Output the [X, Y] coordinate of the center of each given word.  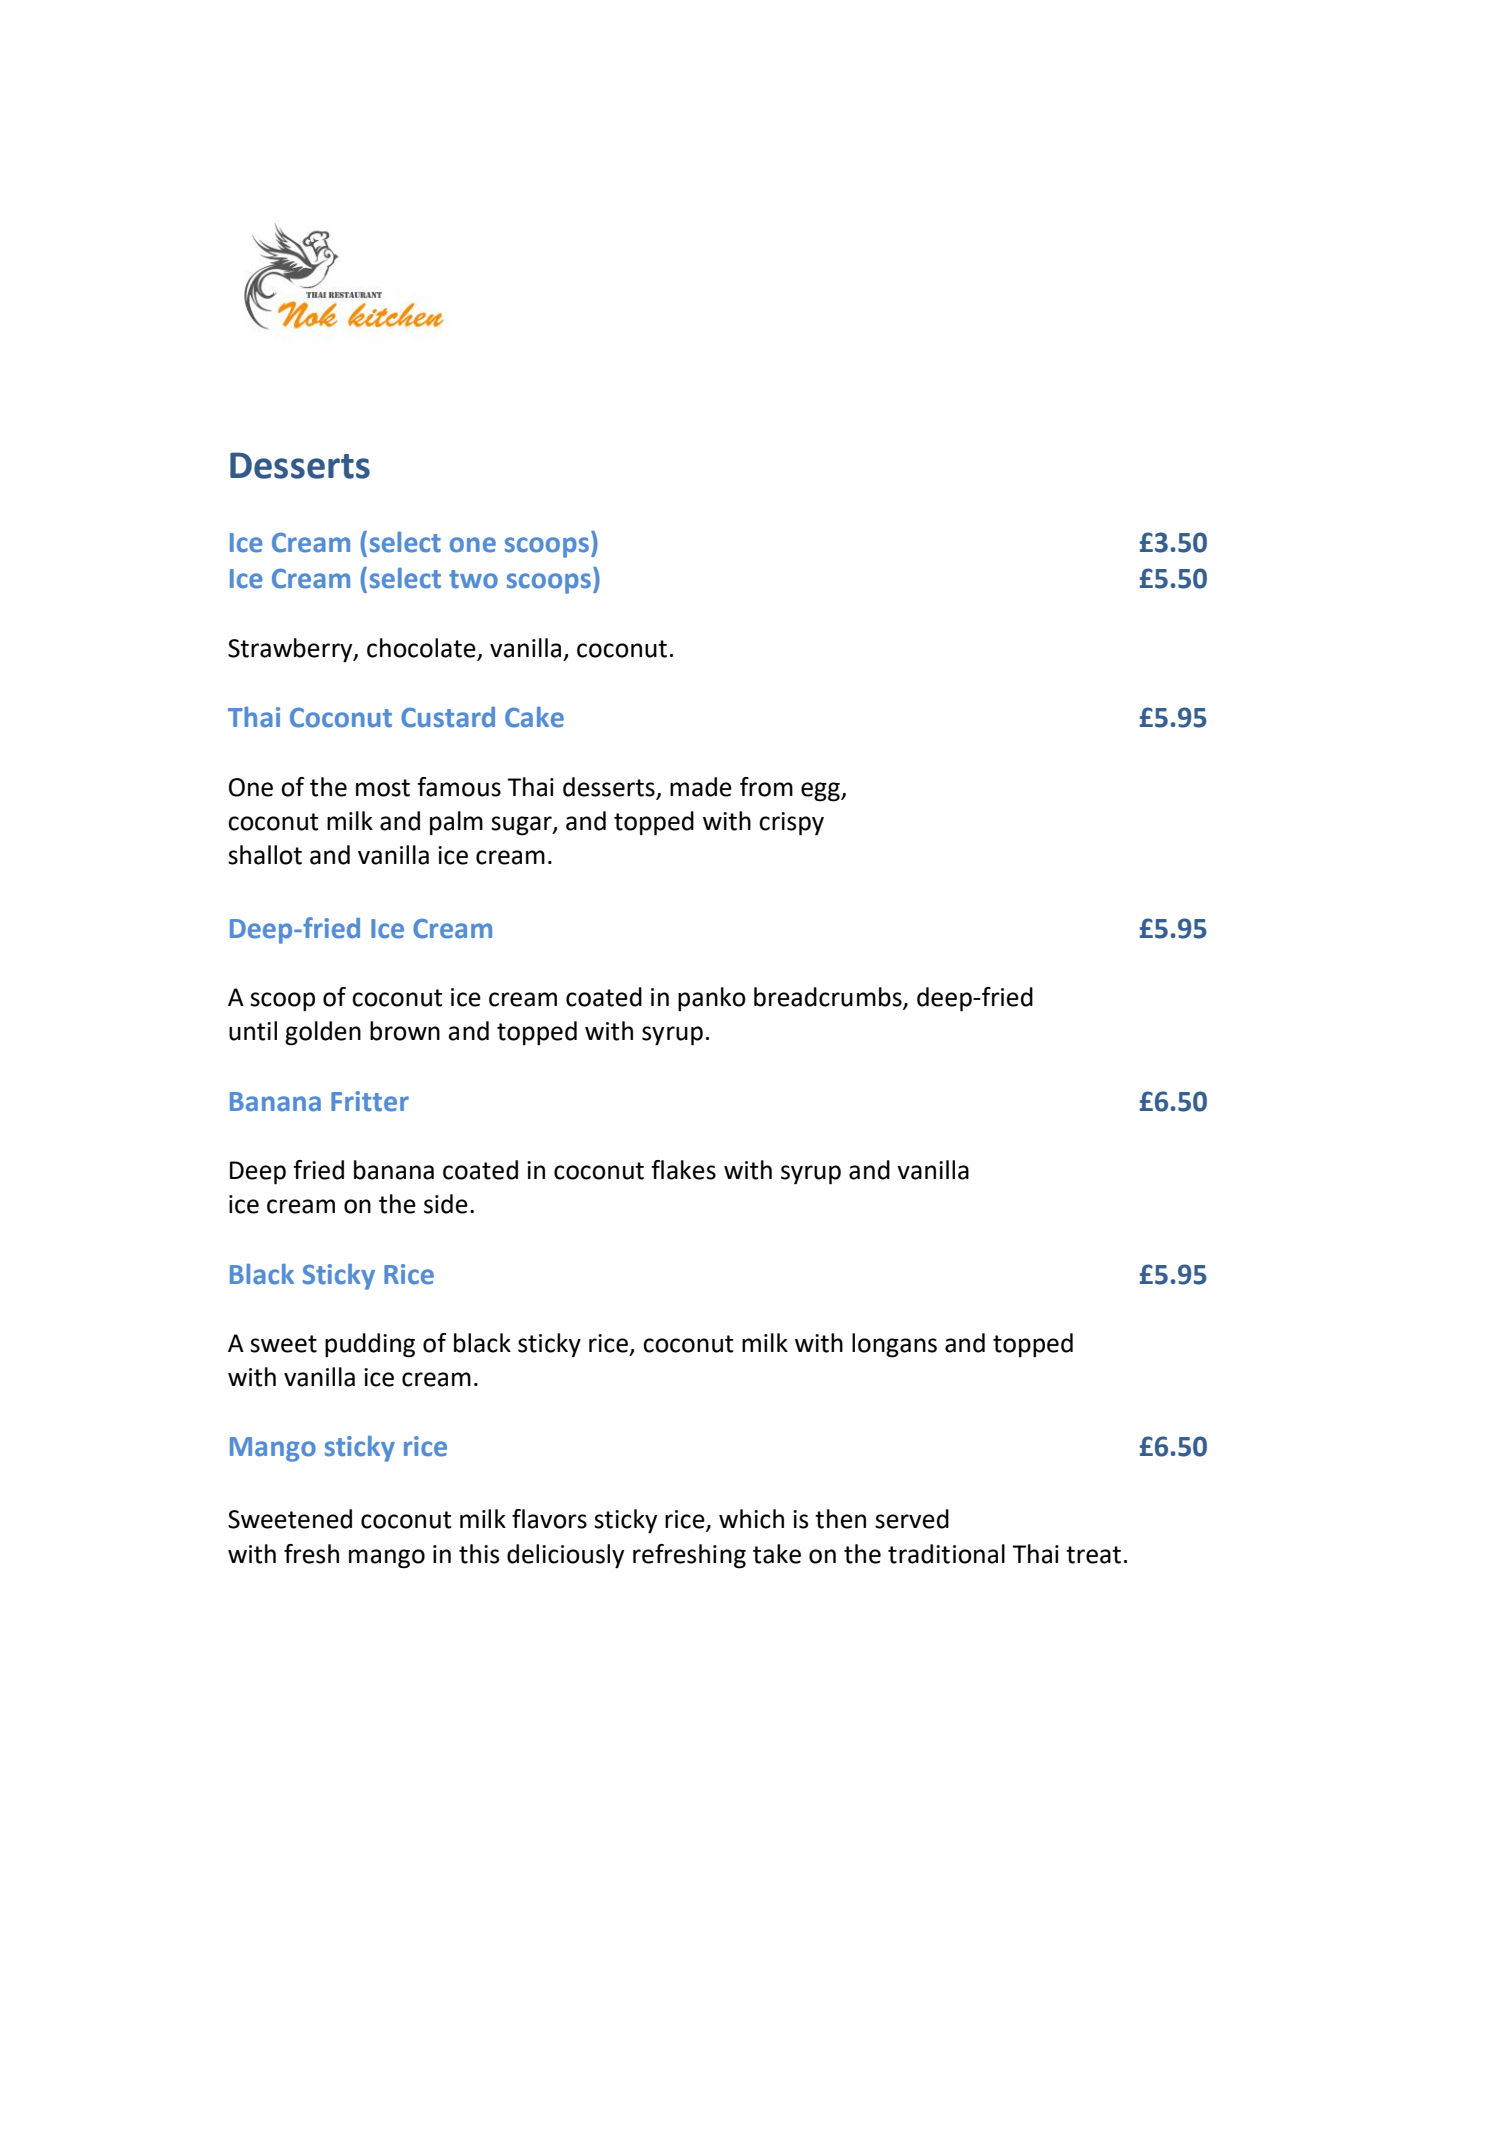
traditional [946, 1554]
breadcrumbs [829, 998]
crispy [791, 824]
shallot [265, 855]
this [479, 1554]
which [751, 1519]
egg [821, 792]
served [912, 1519]
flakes [683, 1170]
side [446, 1204]
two [473, 579]
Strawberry [291, 650]
